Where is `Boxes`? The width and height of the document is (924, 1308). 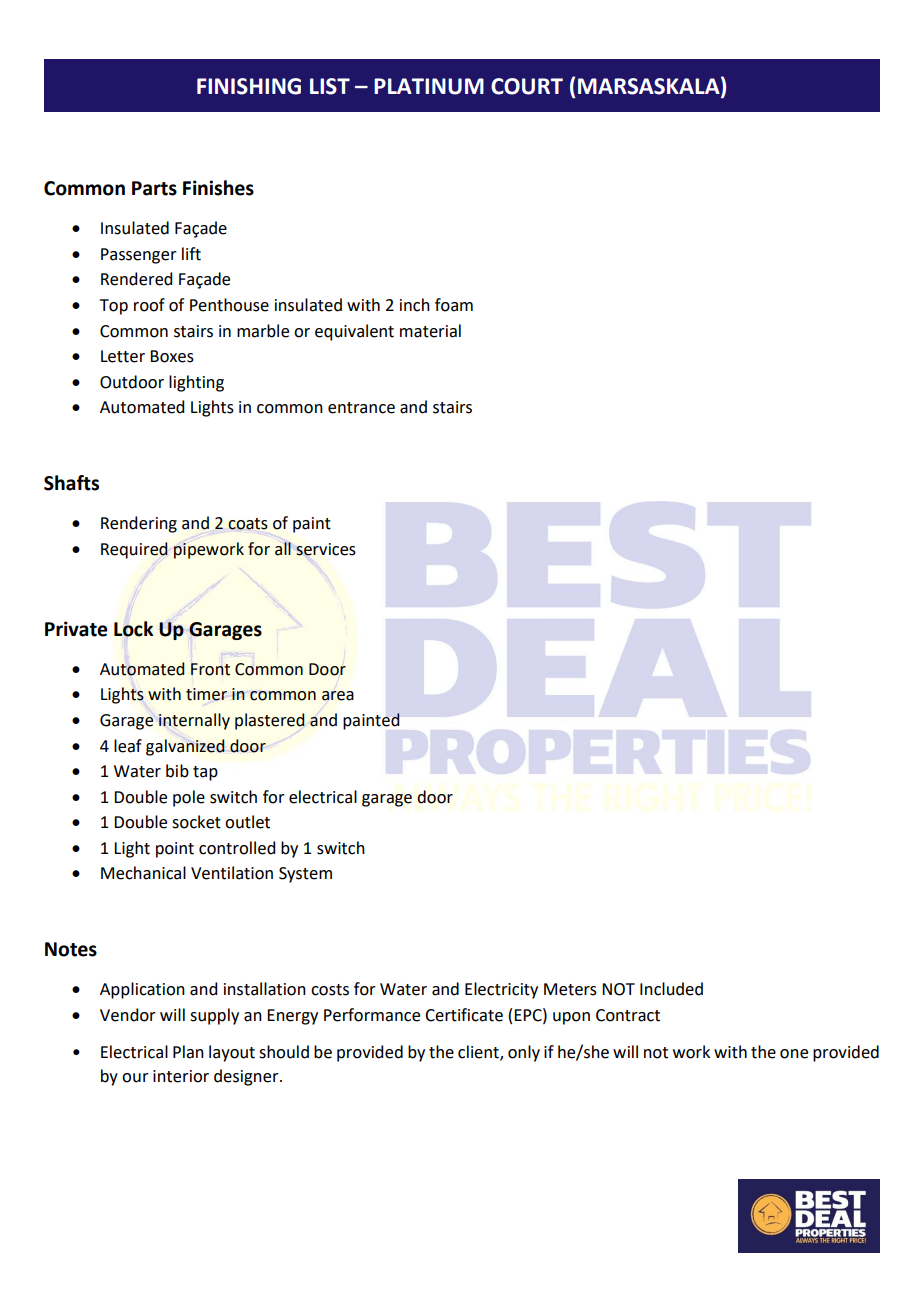 Boxes is located at coordinates (172, 356).
